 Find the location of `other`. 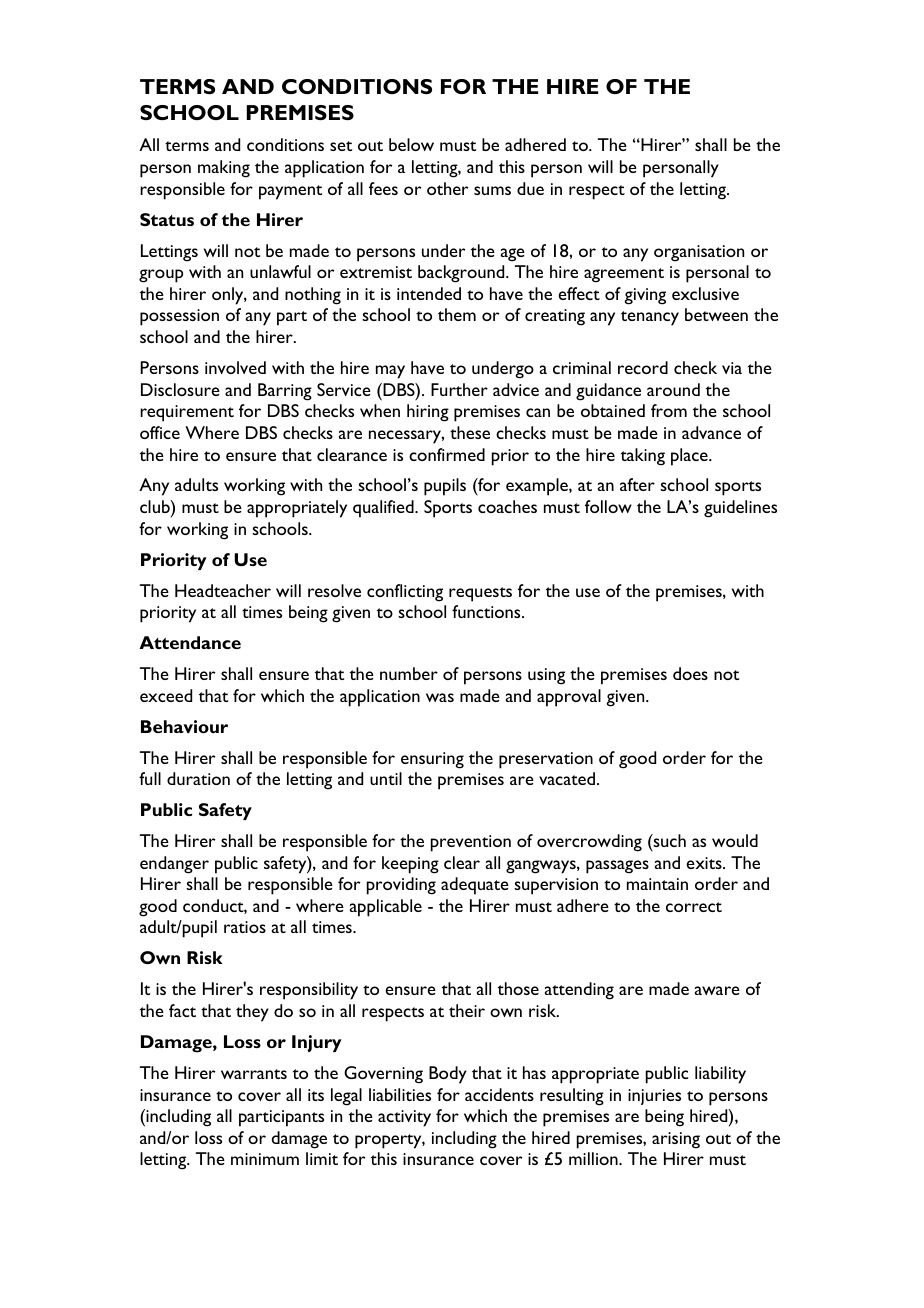

other is located at coordinates (447, 188).
